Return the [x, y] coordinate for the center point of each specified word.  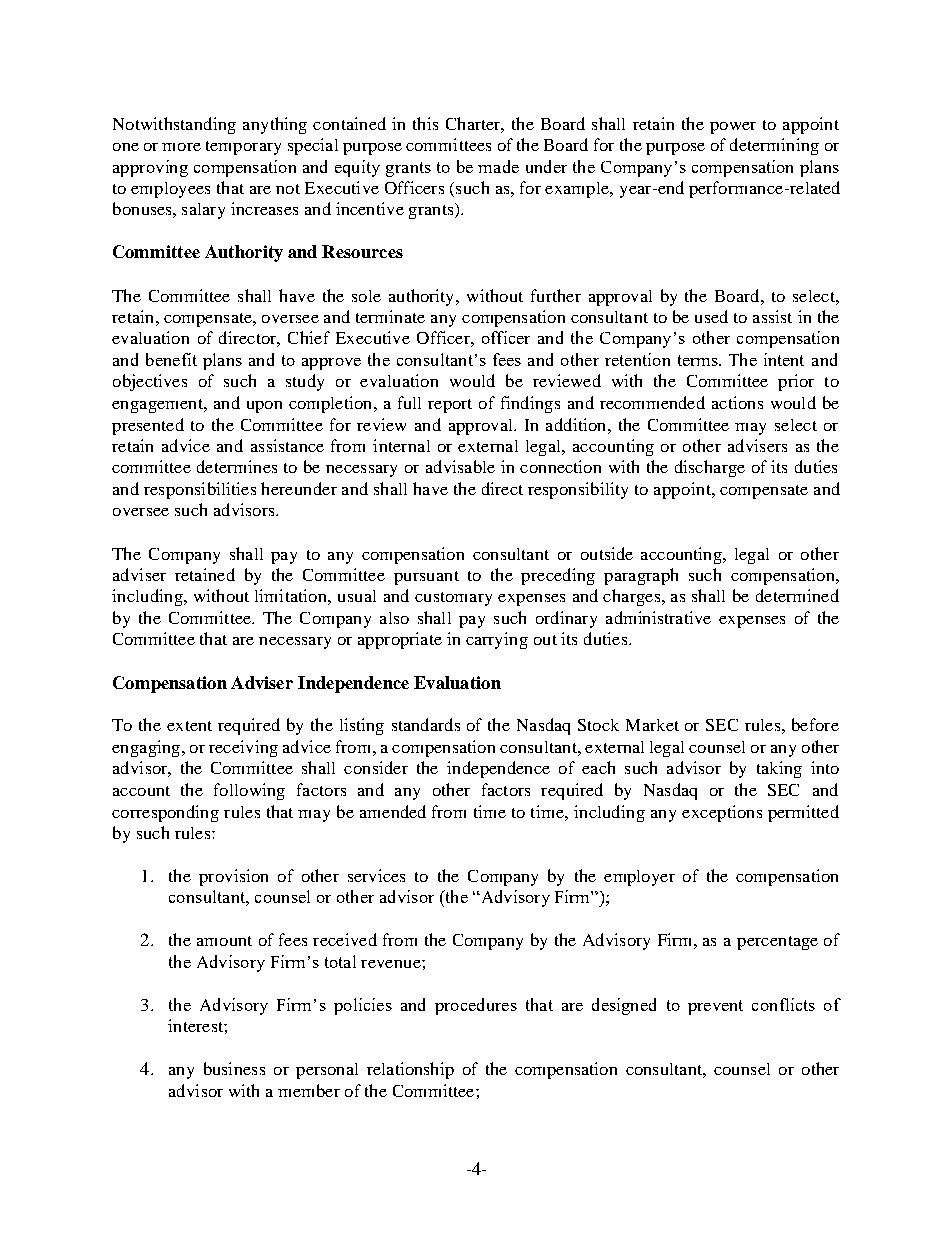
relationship [410, 1070]
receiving [243, 748]
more [181, 147]
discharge [710, 468]
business [234, 1068]
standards [426, 724]
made [498, 166]
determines [237, 466]
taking [779, 769]
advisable [460, 466]
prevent [715, 1007]
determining [774, 146]
